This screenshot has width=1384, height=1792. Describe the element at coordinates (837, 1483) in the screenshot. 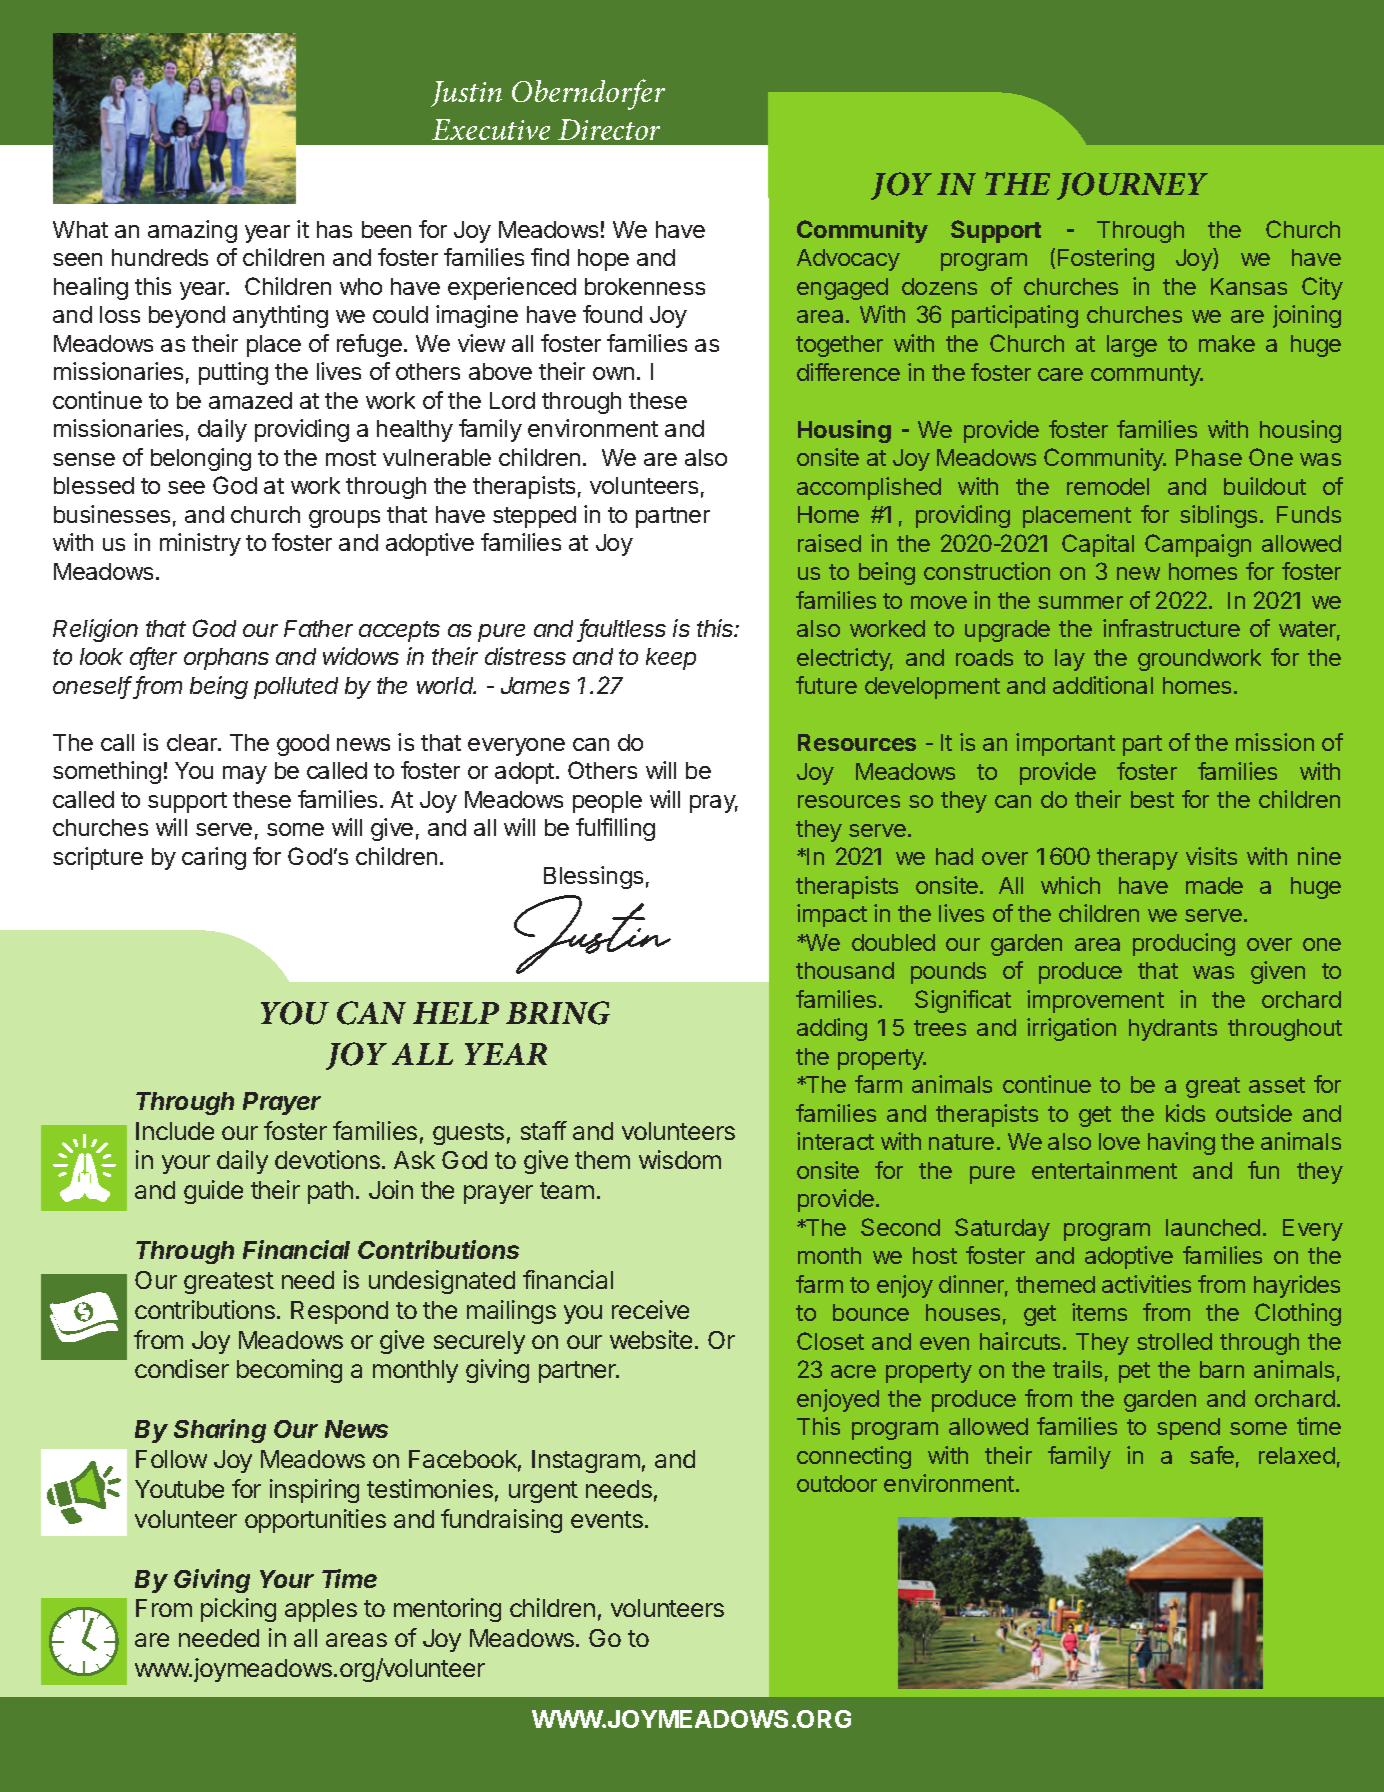

I see `outdoor` at that location.
